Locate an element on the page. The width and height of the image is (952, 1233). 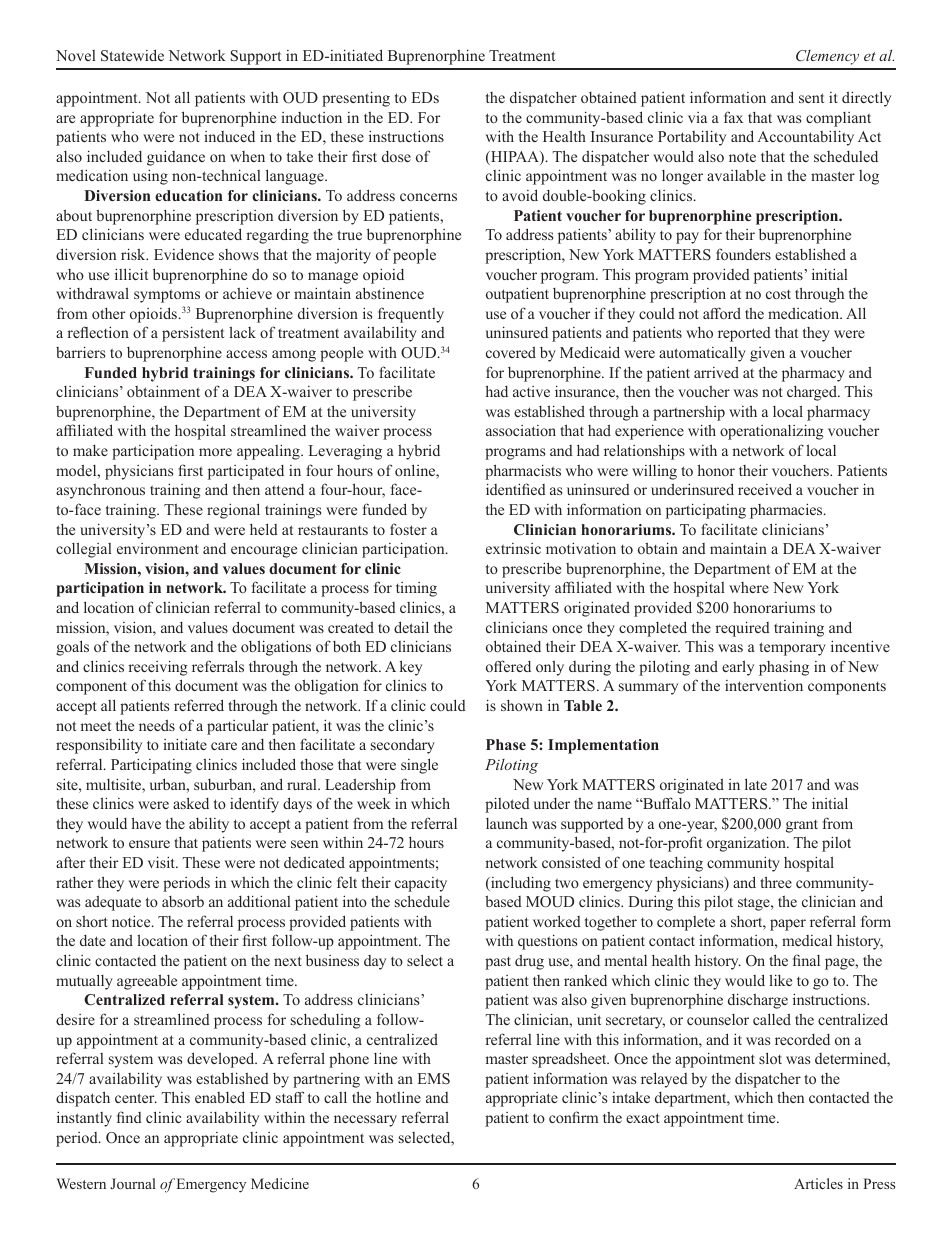
Statewide is located at coordinates (132, 55).
